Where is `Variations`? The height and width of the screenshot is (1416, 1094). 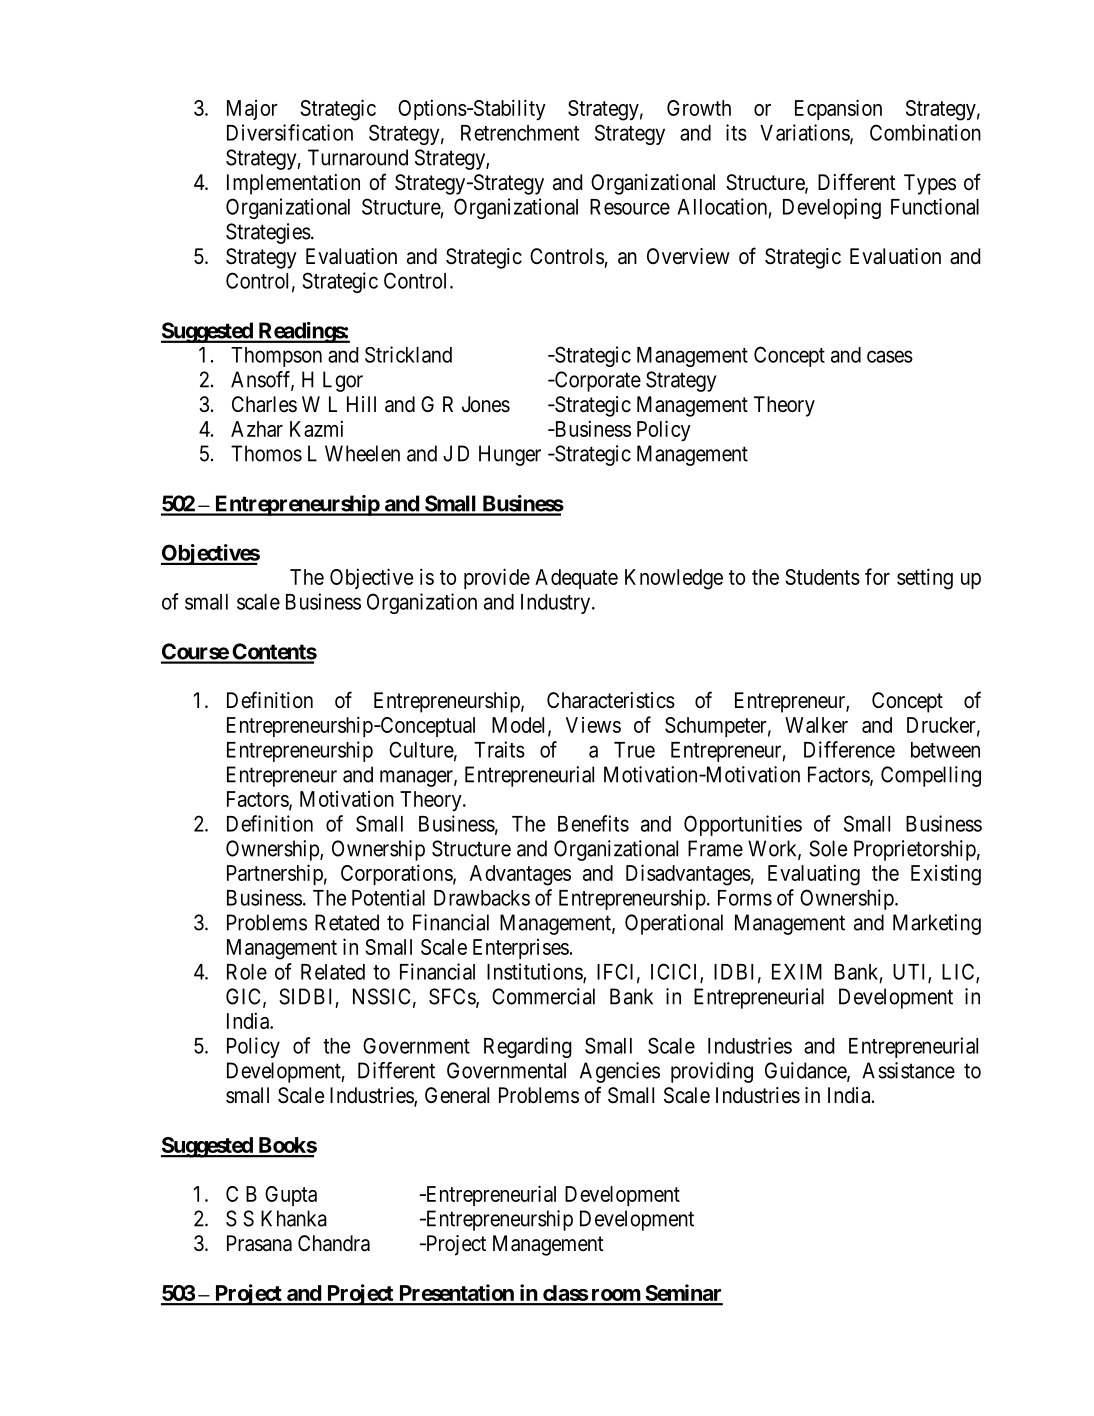 Variations is located at coordinates (805, 133).
